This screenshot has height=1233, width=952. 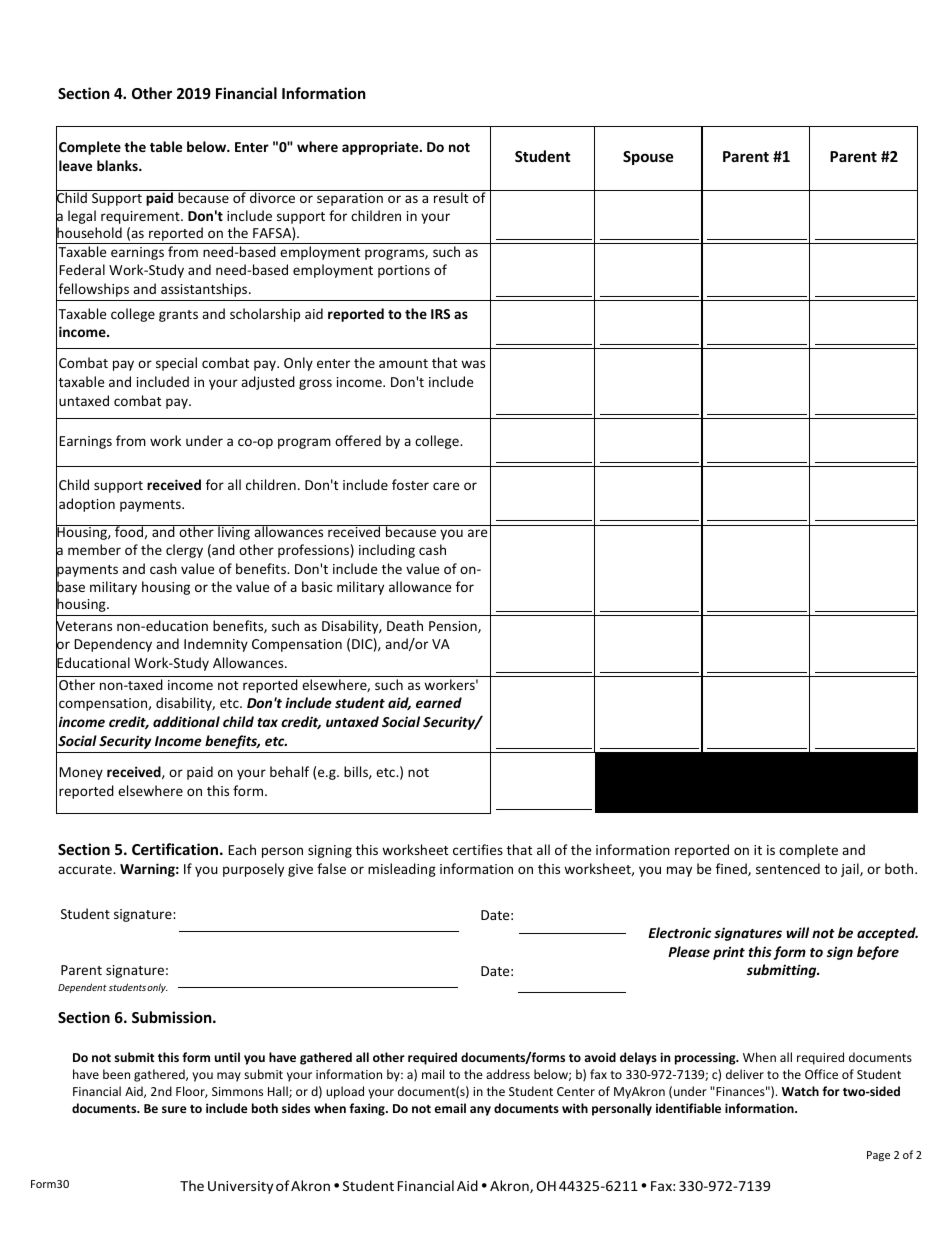 I want to click on was, so click(x=473, y=364).
